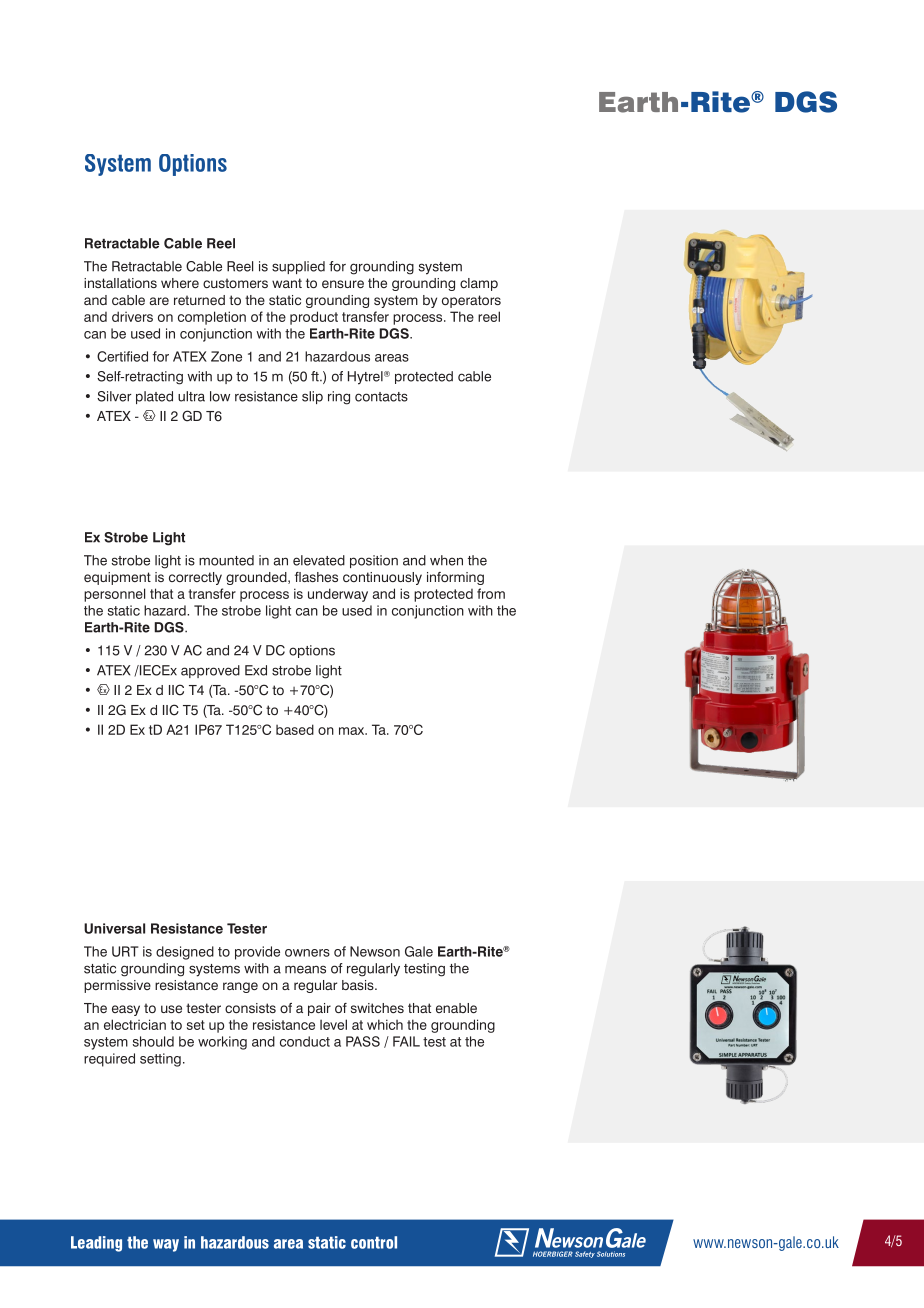 The height and width of the page is (1308, 924). Describe the element at coordinates (471, 301) in the page. I see `operators` at that location.
